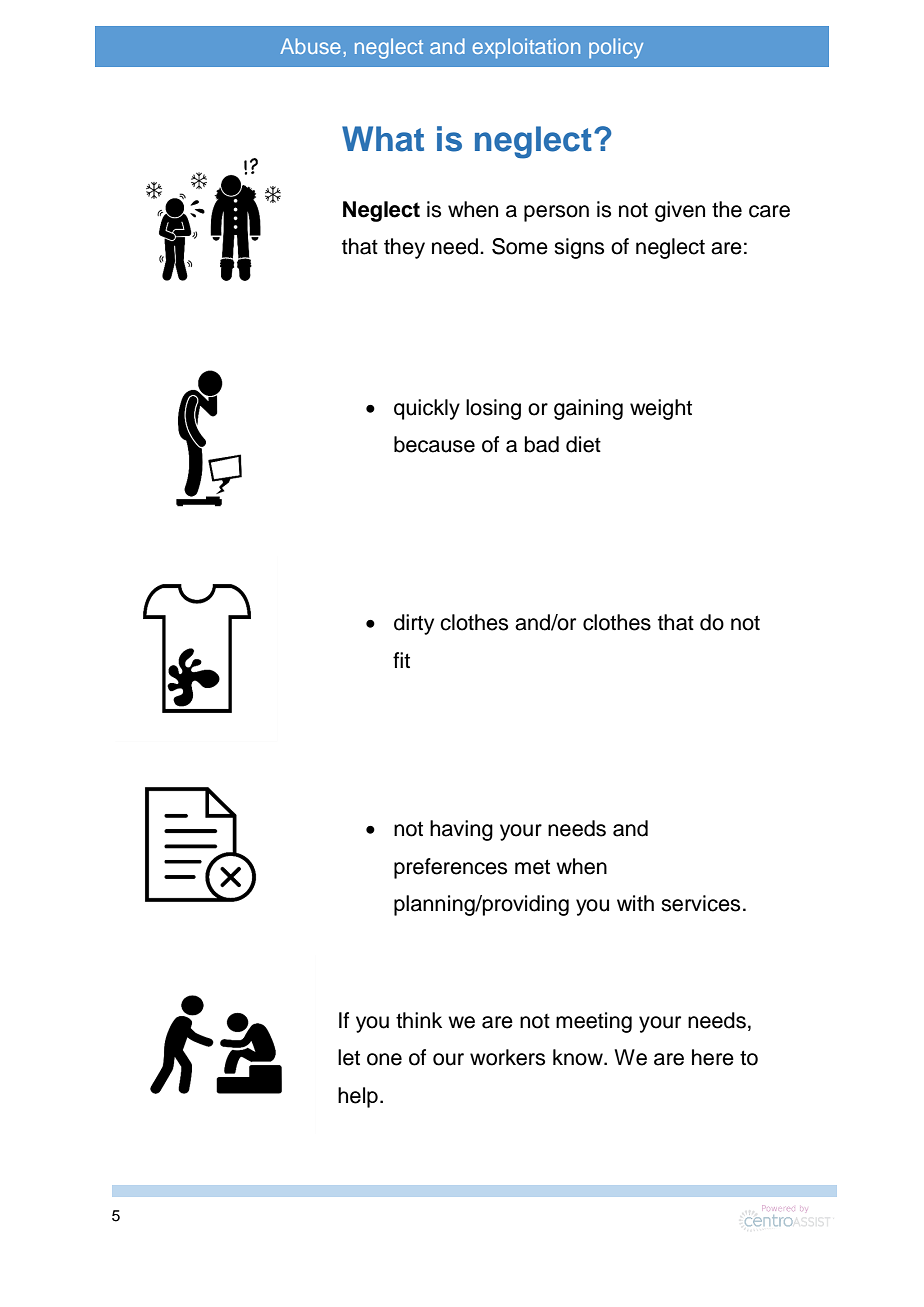 This page has height=1307, width=924. Describe the element at coordinates (579, 1057) in the page. I see `know` at that location.
